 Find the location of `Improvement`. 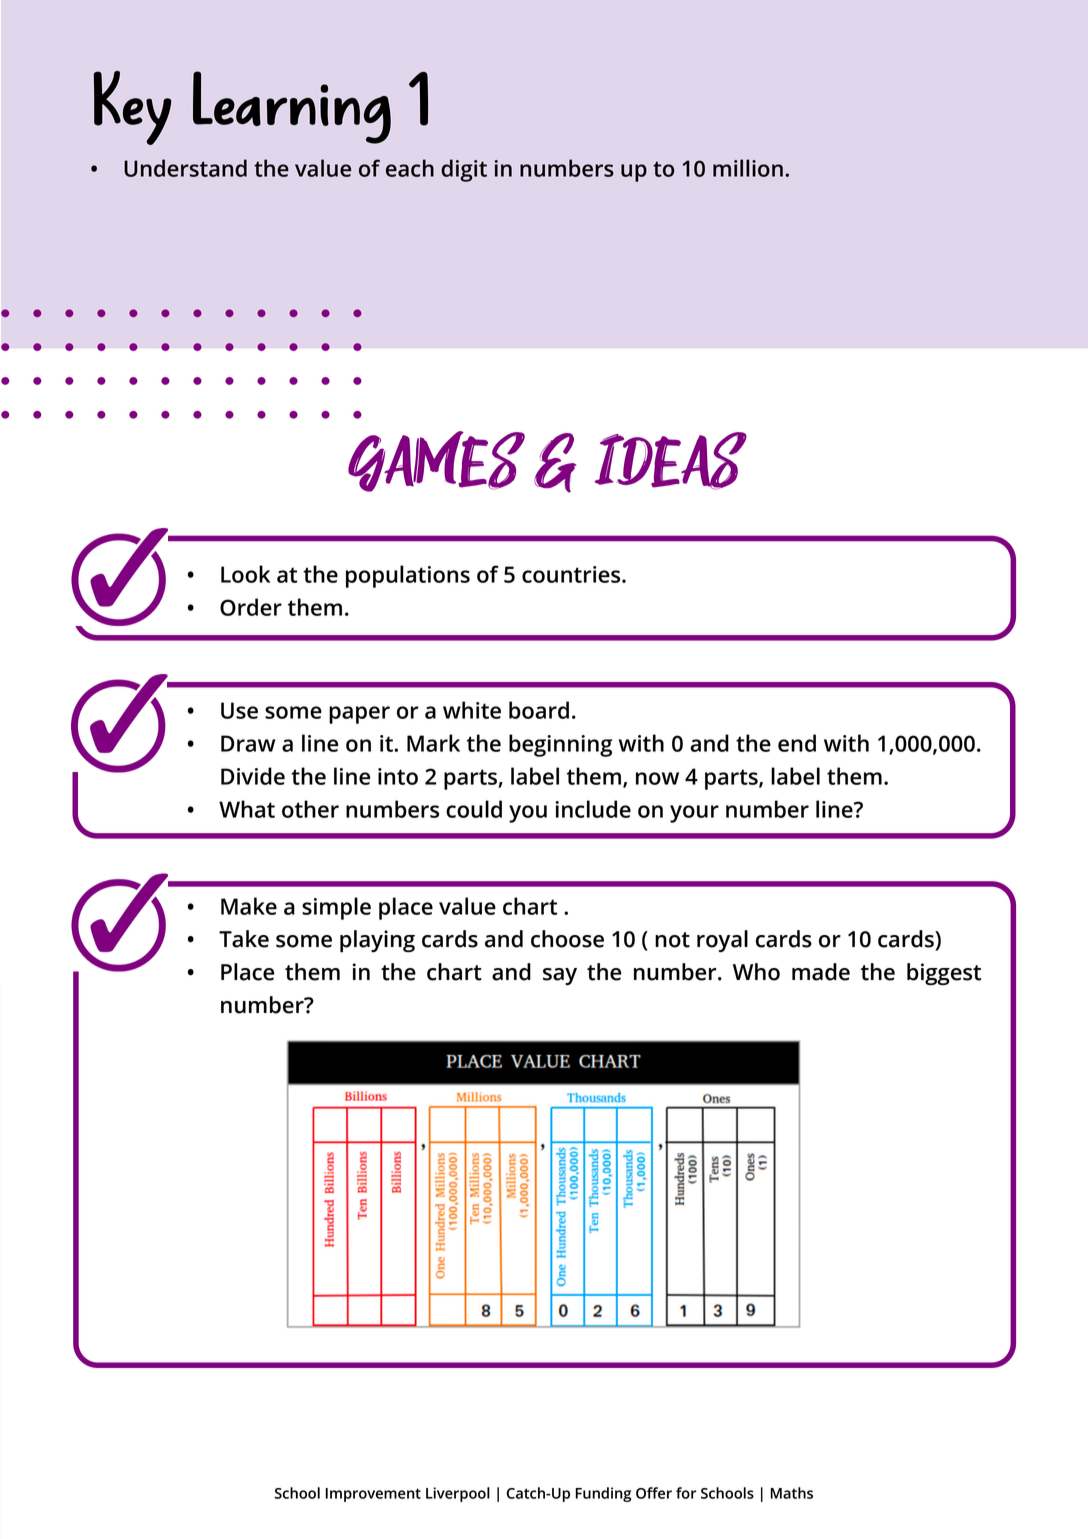

Improvement is located at coordinates (373, 1495).
